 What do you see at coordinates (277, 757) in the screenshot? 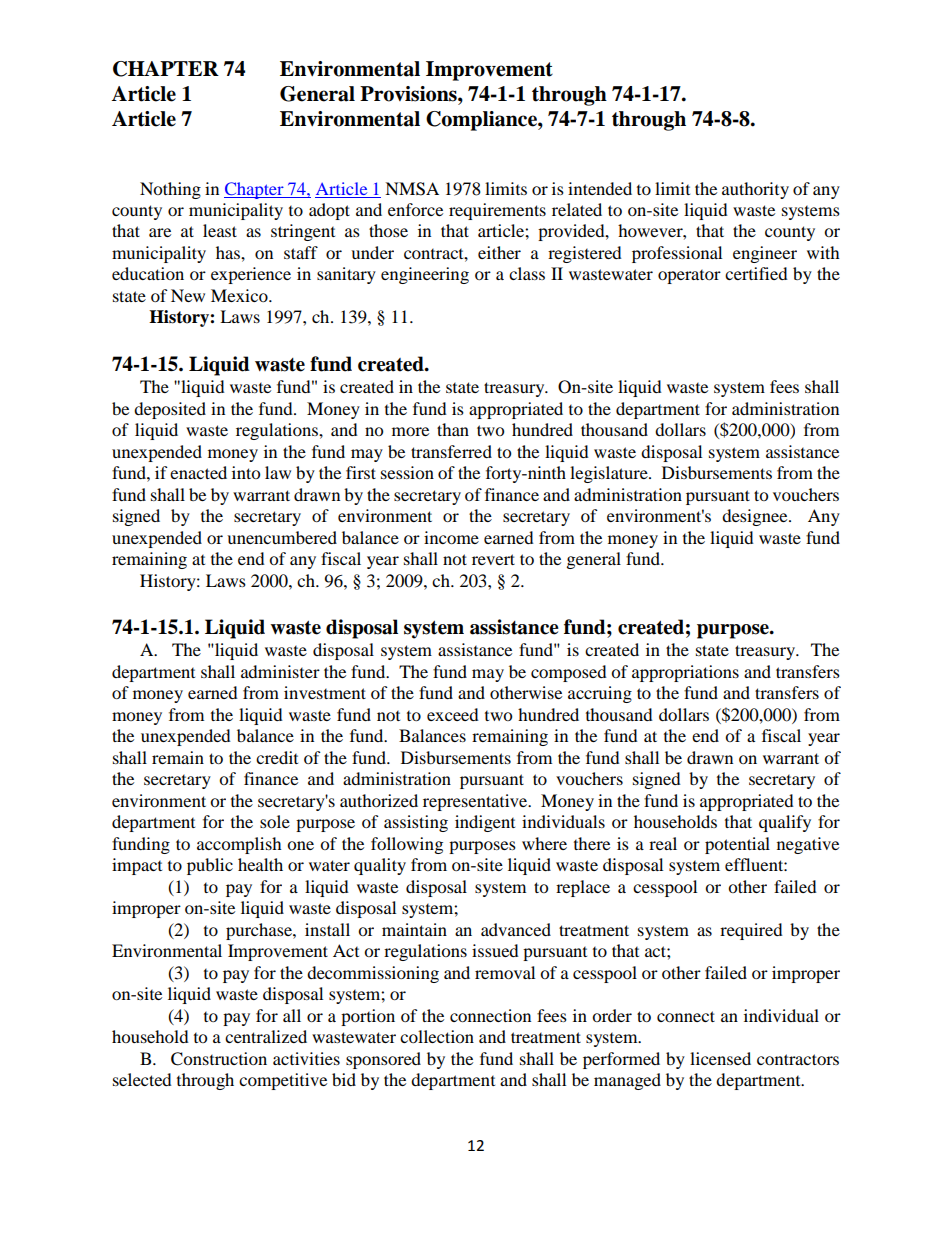
I see `credit` at bounding box center [277, 757].
